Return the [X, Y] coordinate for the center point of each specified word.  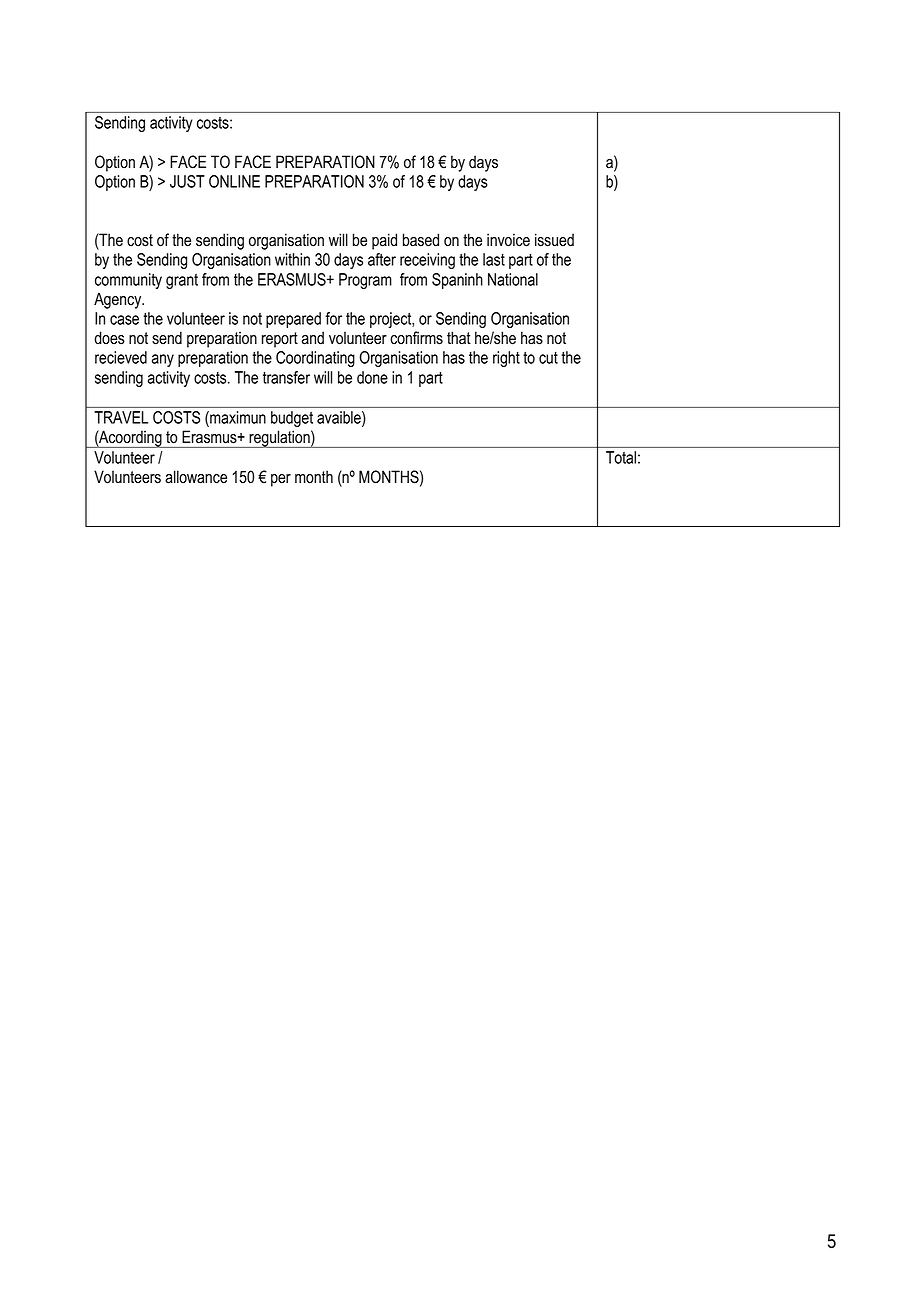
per [281, 480]
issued [554, 240]
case [124, 320]
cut [548, 358]
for [333, 318]
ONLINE [234, 181]
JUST [187, 181]
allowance [196, 477]
